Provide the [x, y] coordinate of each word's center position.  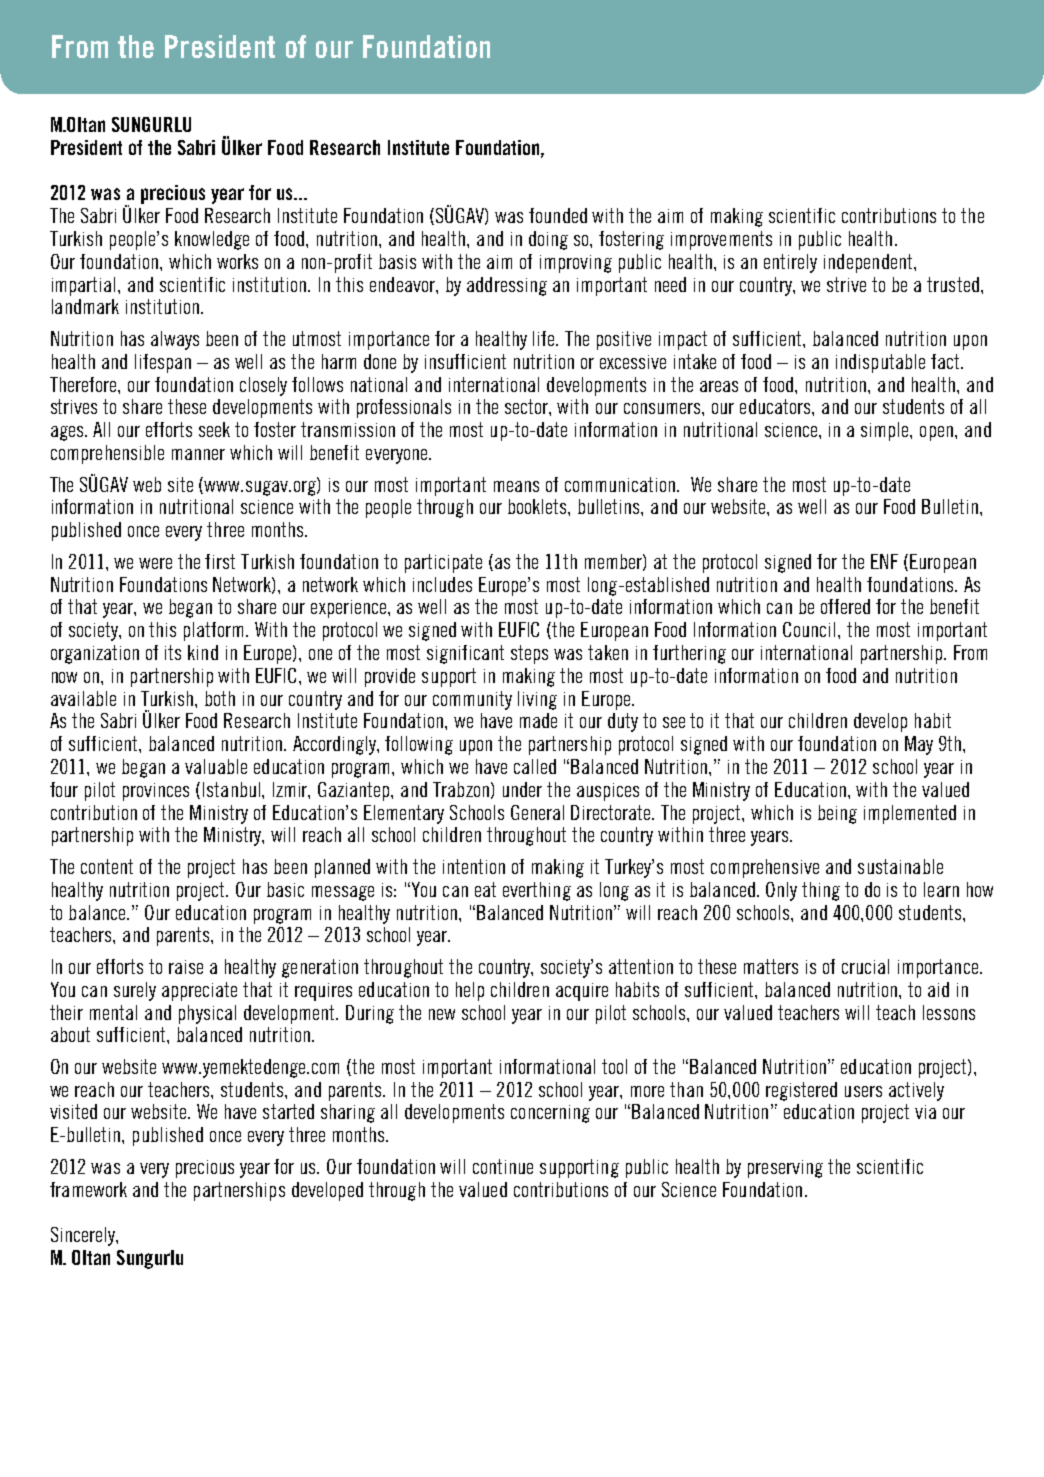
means [516, 486]
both [220, 698]
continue [503, 1166]
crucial [865, 966]
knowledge [212, 240]
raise [186, 967]
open [936, 433]
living [537, 700]
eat [485, 889]
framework [88, 1189]
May [919, 745]
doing [548, 240]
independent [869, 263]
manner [198, 454]
